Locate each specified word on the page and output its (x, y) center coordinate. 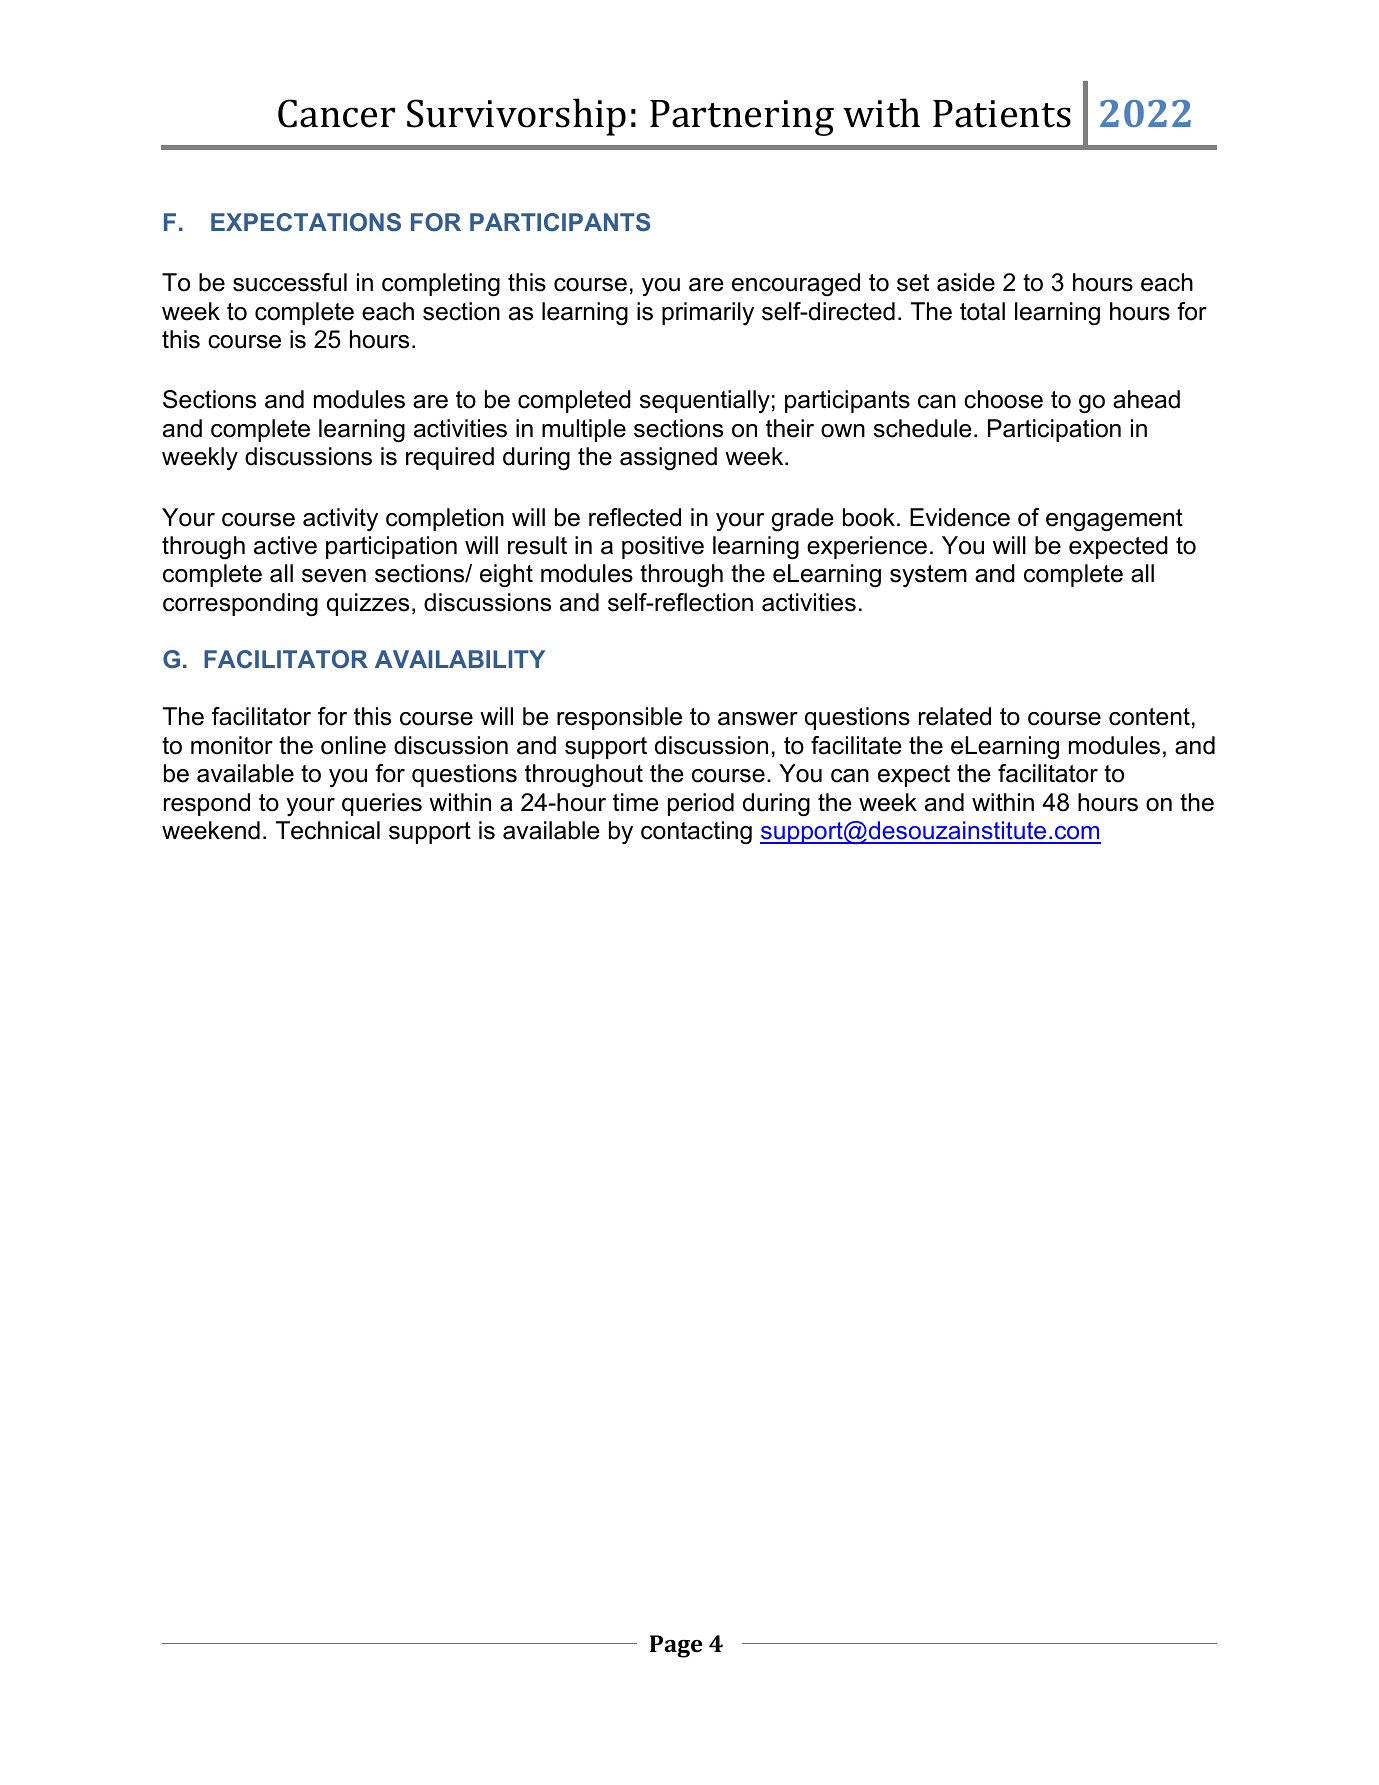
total (982, 311)
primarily (708, 313)
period (701, 804)
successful (290, 282)
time (636, 802)
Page (676, 1646)
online (353, 745)
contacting (696, 833)
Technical (328, 830)
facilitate (856, 745)
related (955, 716)
